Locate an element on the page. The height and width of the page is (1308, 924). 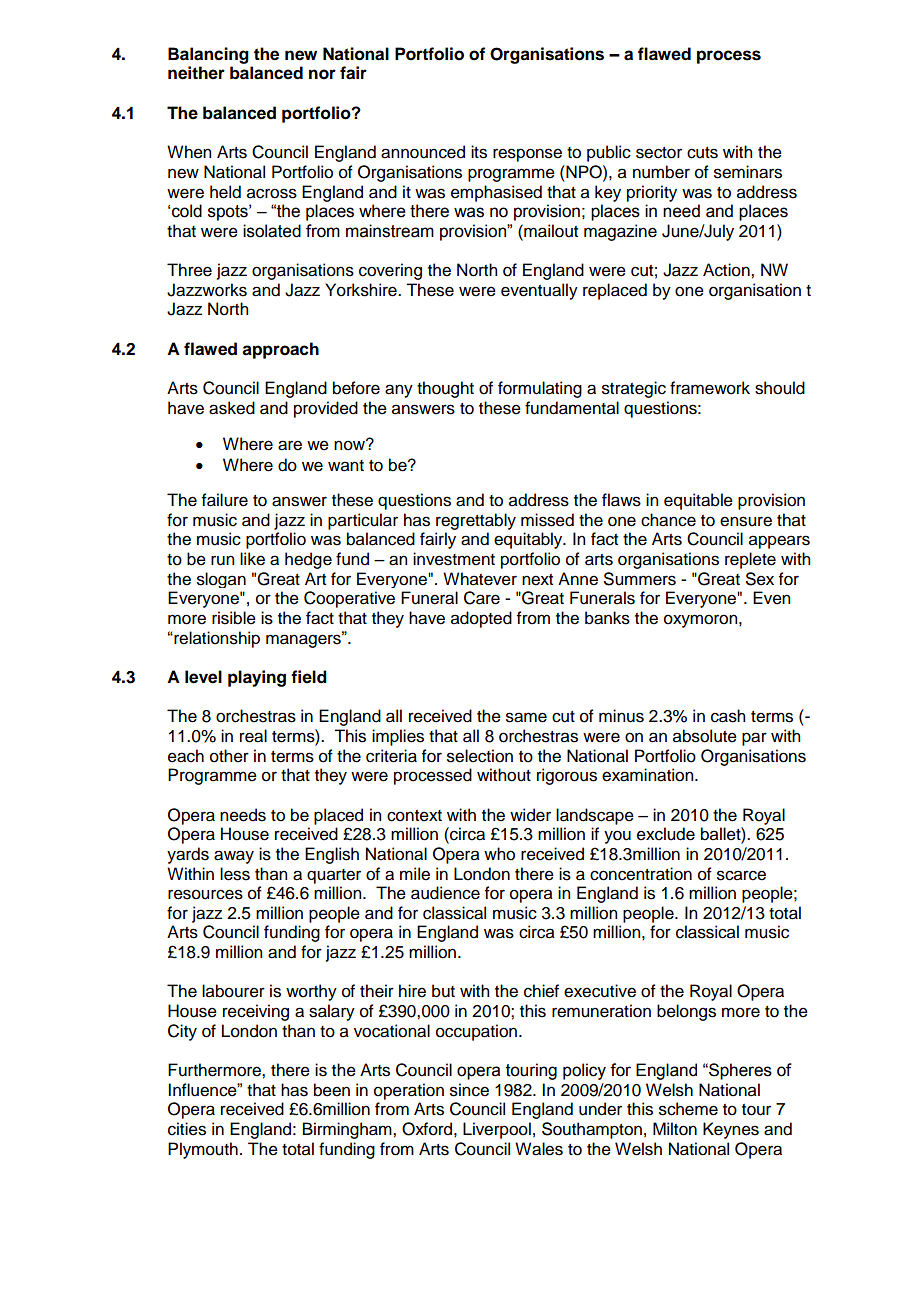
cuts is located at coordinates (702, 153).
